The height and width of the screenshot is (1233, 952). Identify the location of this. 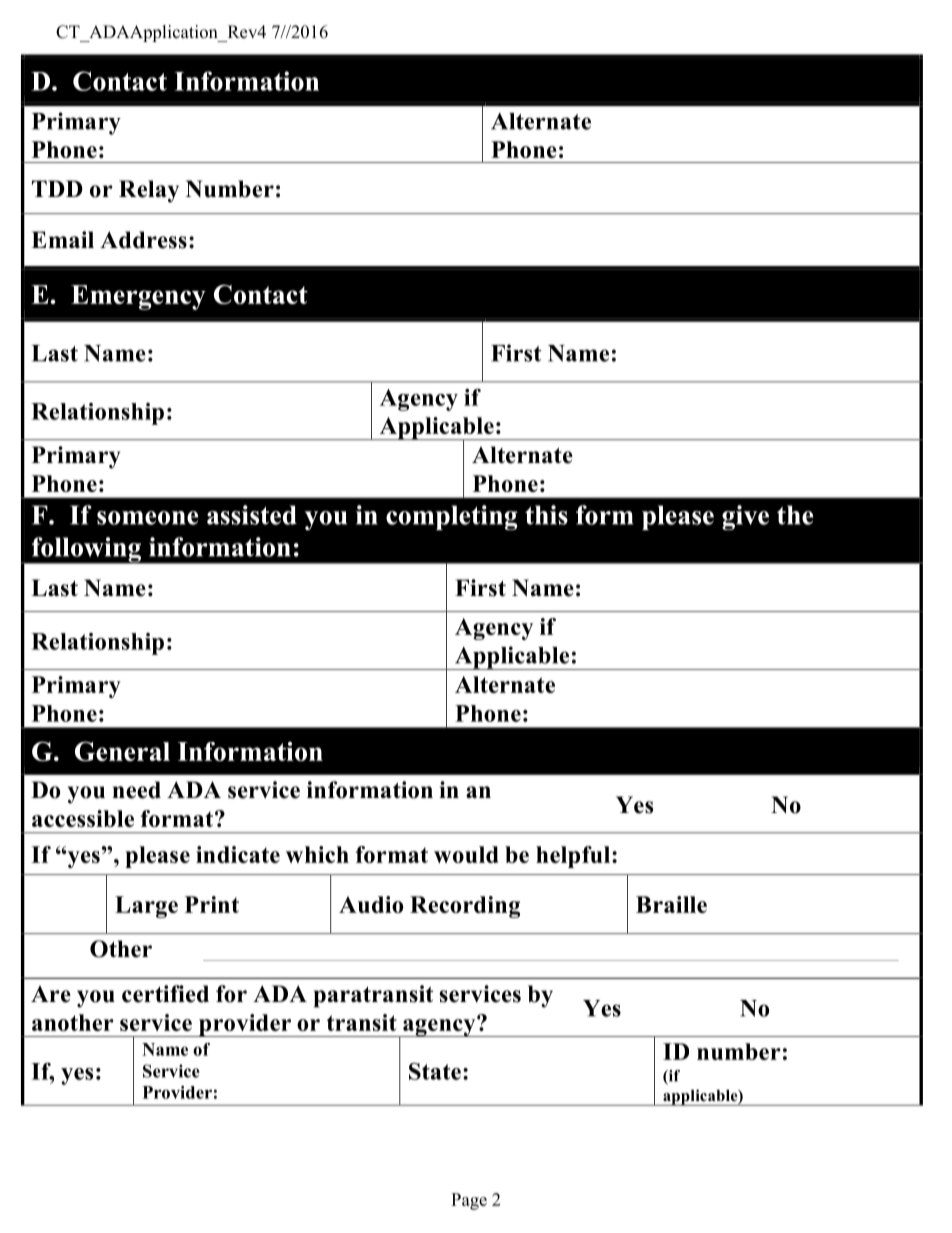
(546, 515).
